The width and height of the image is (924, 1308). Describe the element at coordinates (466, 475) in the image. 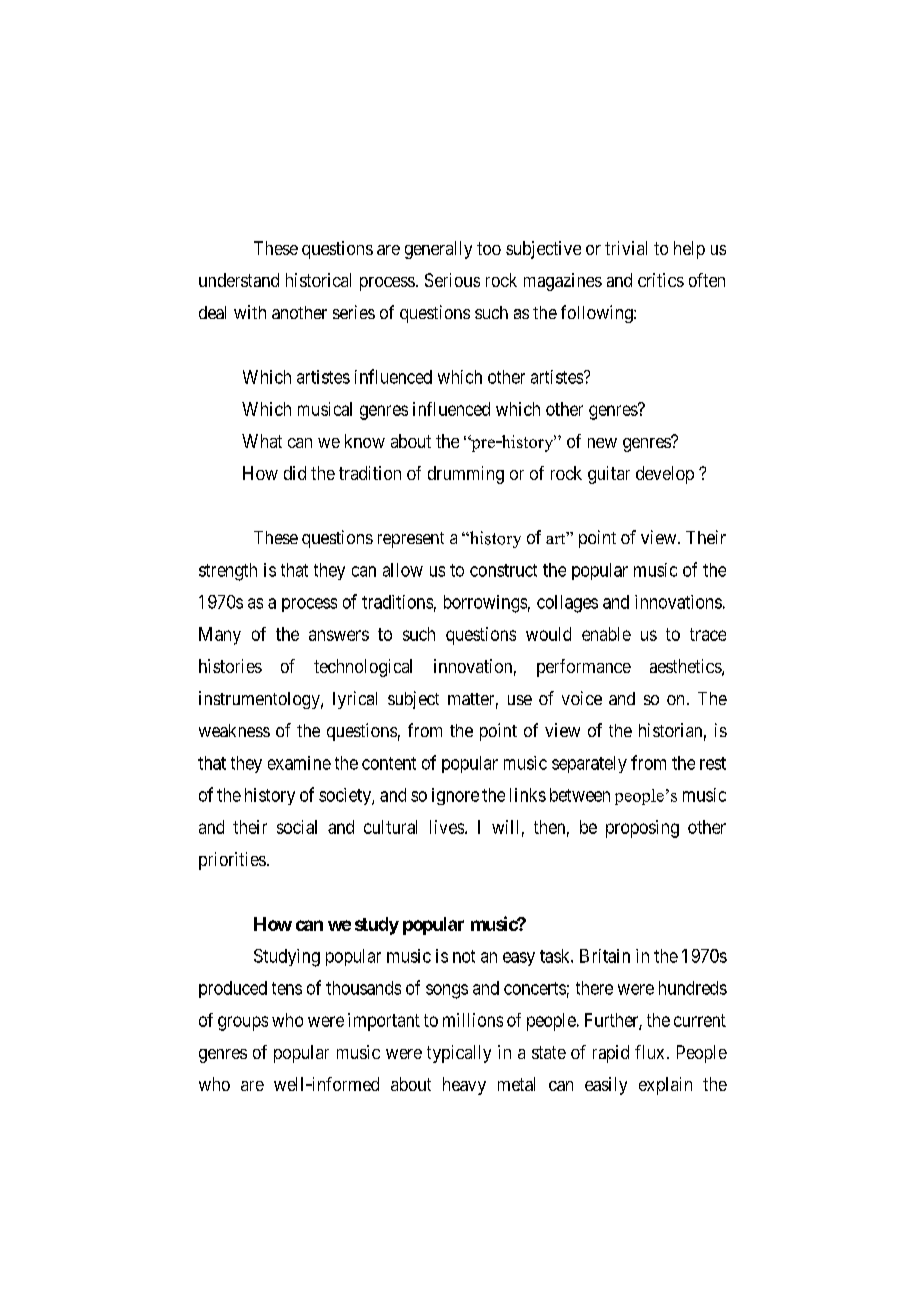

I see `drumming` at that location.
